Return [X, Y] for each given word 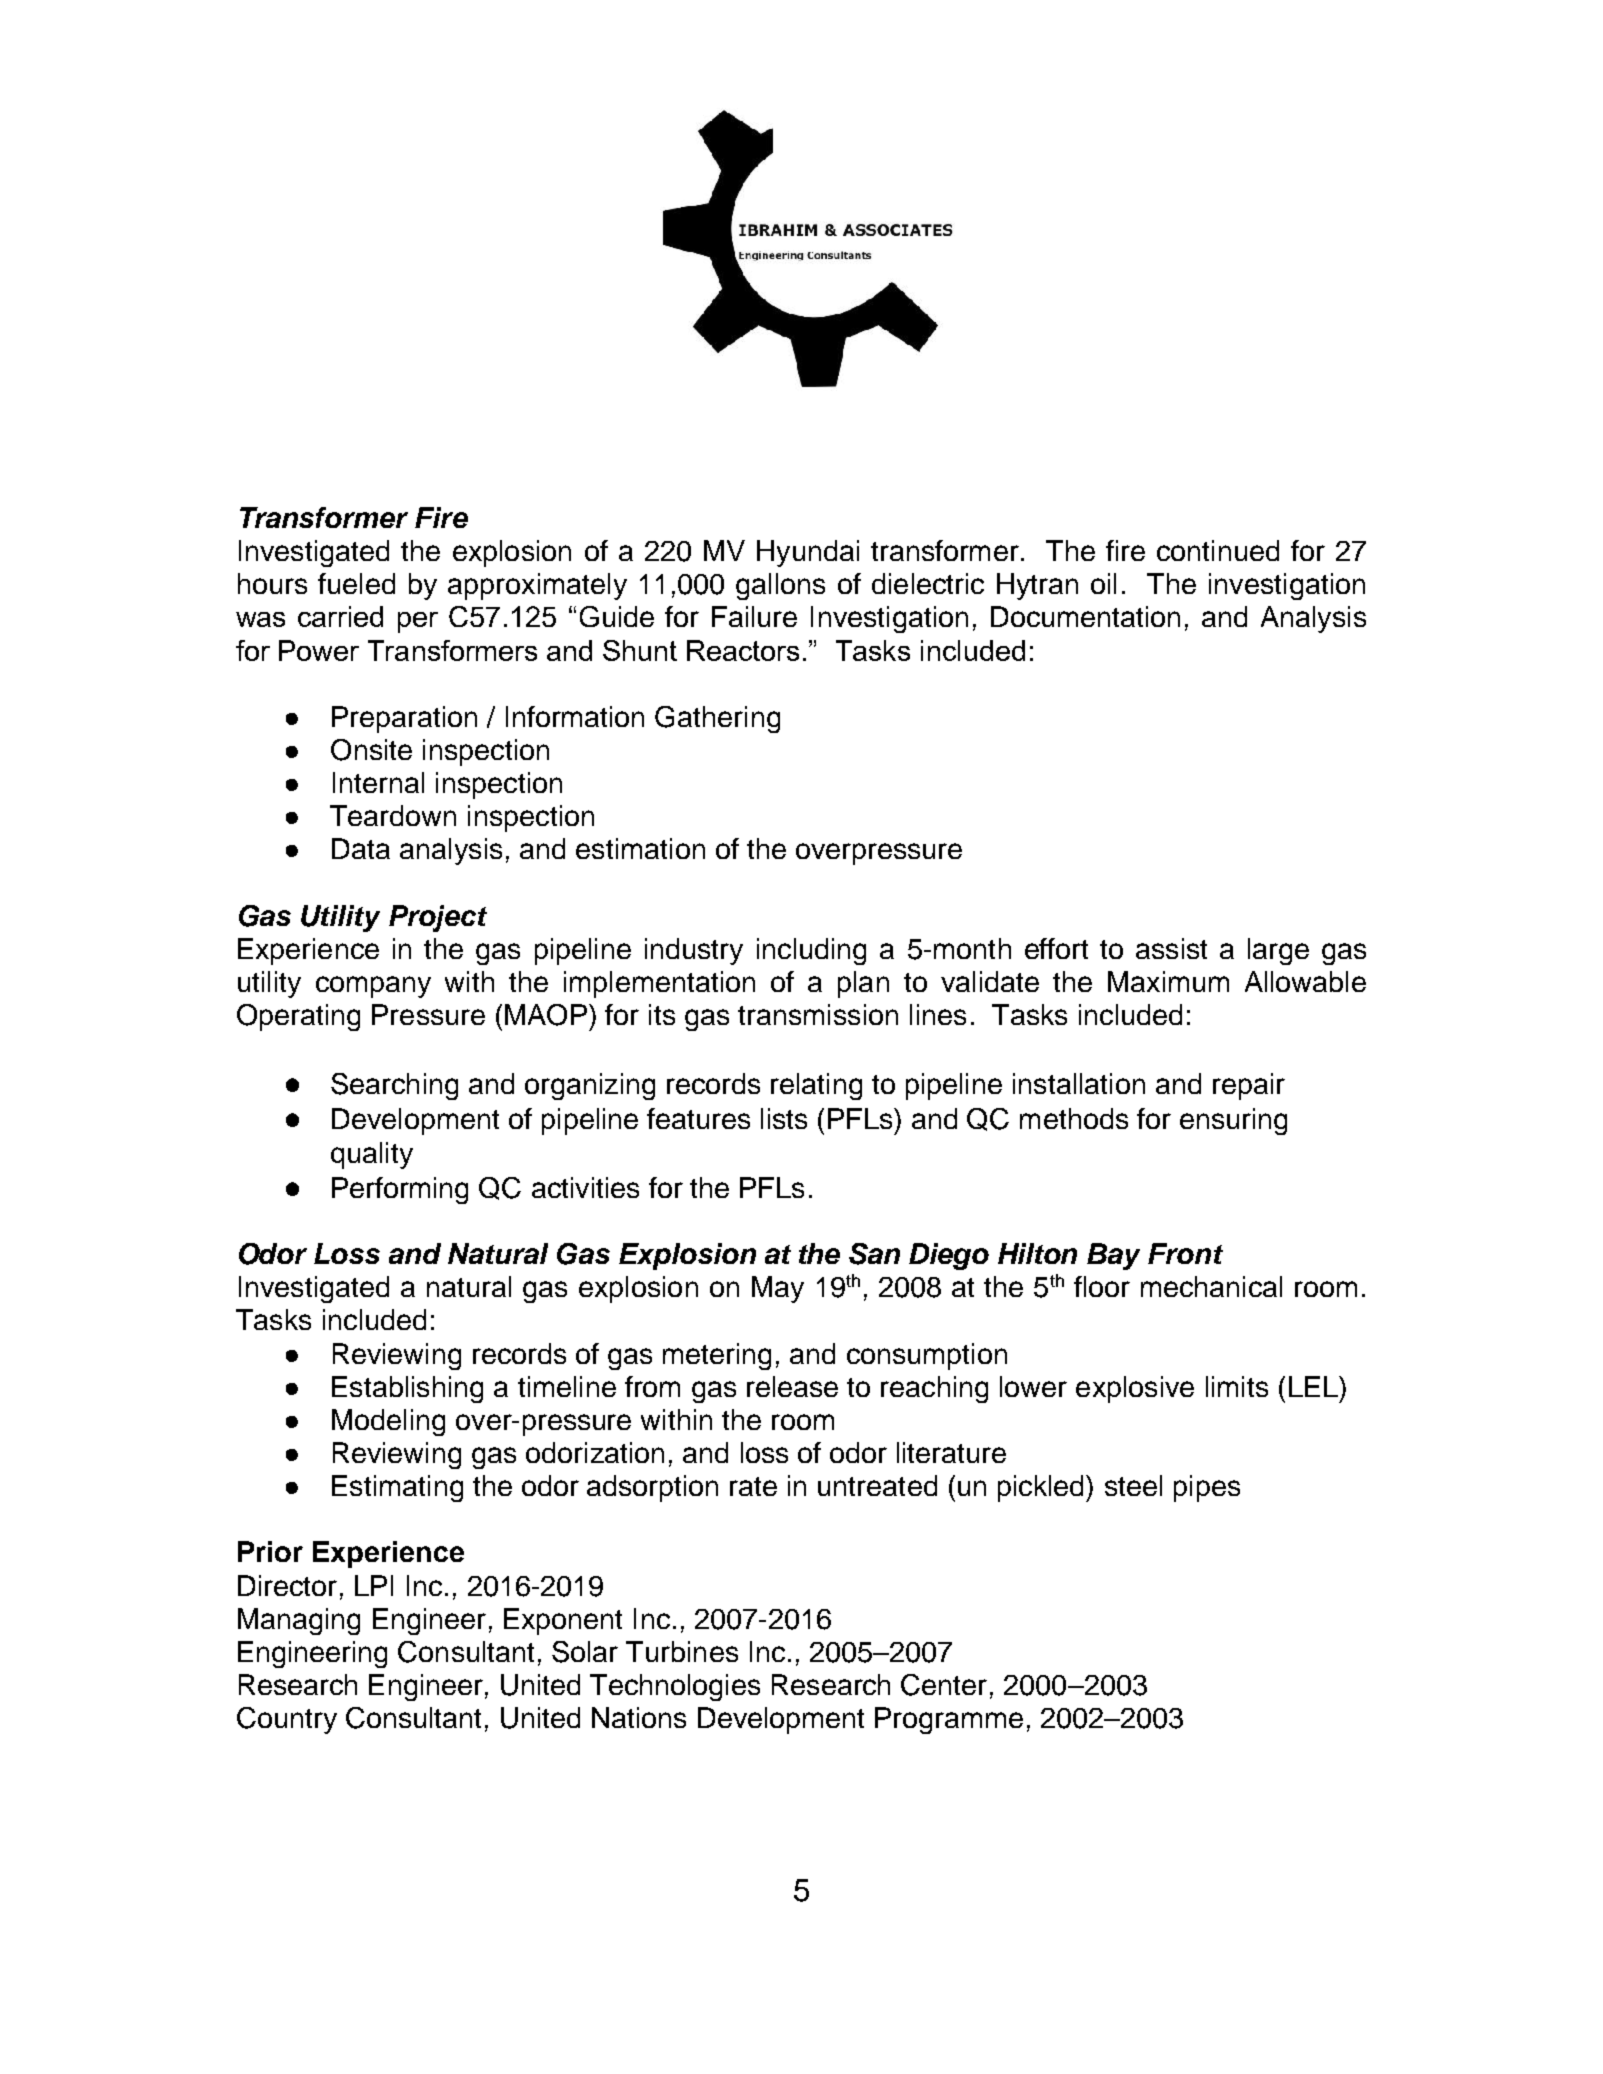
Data [361, 848]
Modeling [388, 1422]
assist [1171, 948]
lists [784, 1118]
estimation [640, 848]
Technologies [675, 1687]
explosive [1135, 1389]
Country [287, 1720]
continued [1218, 550]
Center [944, 1685]
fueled [356, 583]
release [792, 1386]
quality [372, 1155]
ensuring [1233, 1121]
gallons [780, 586]
